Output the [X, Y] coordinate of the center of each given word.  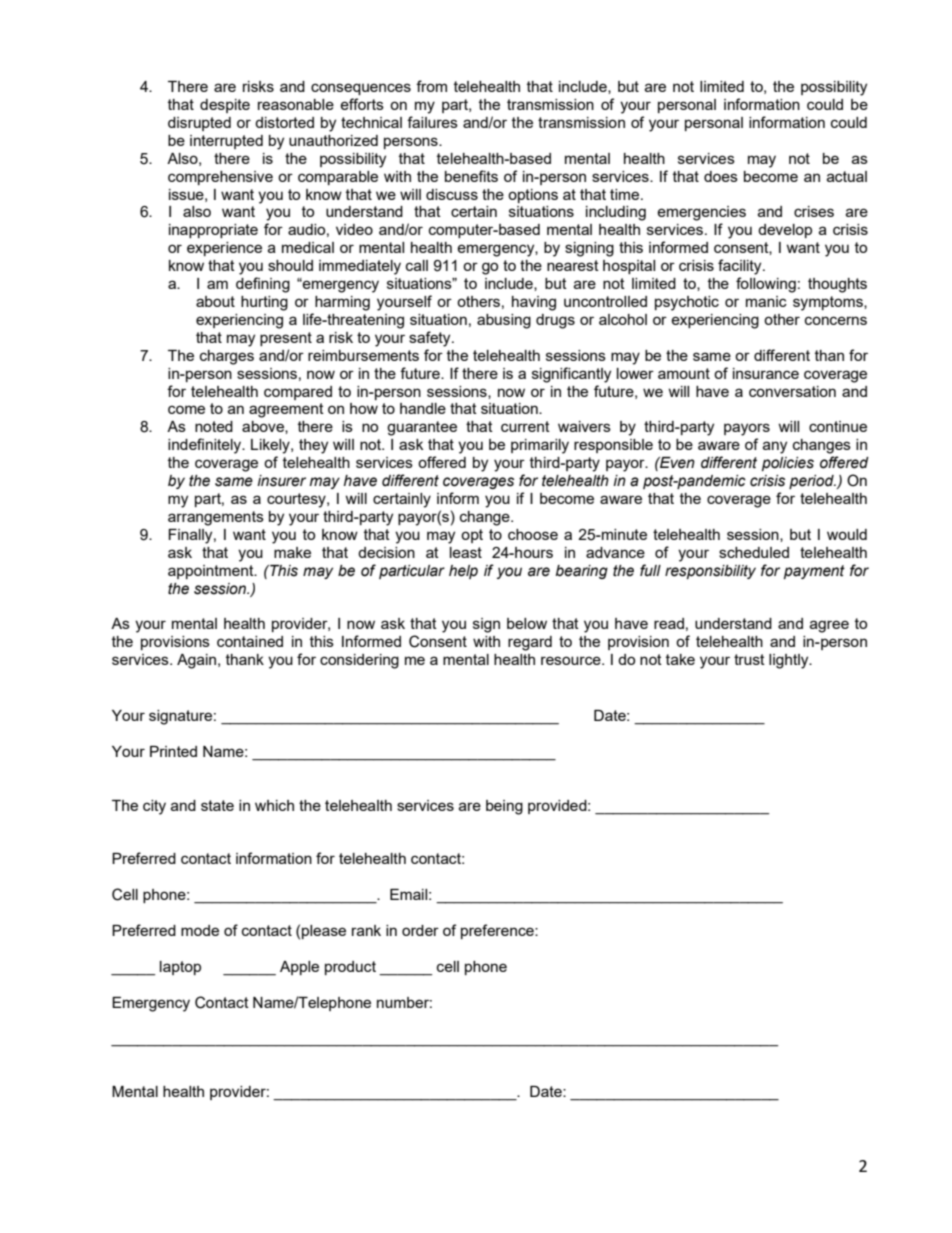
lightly [790, 661]
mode [200, 930]
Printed [173, 751]
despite [225, 106]
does [721, 176]
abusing [504, 321]
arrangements [216, 518]
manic [766, 301]
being [504, 807]
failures [432, 122]
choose [533, 534]
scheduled [754, 552]
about [215, 301]
